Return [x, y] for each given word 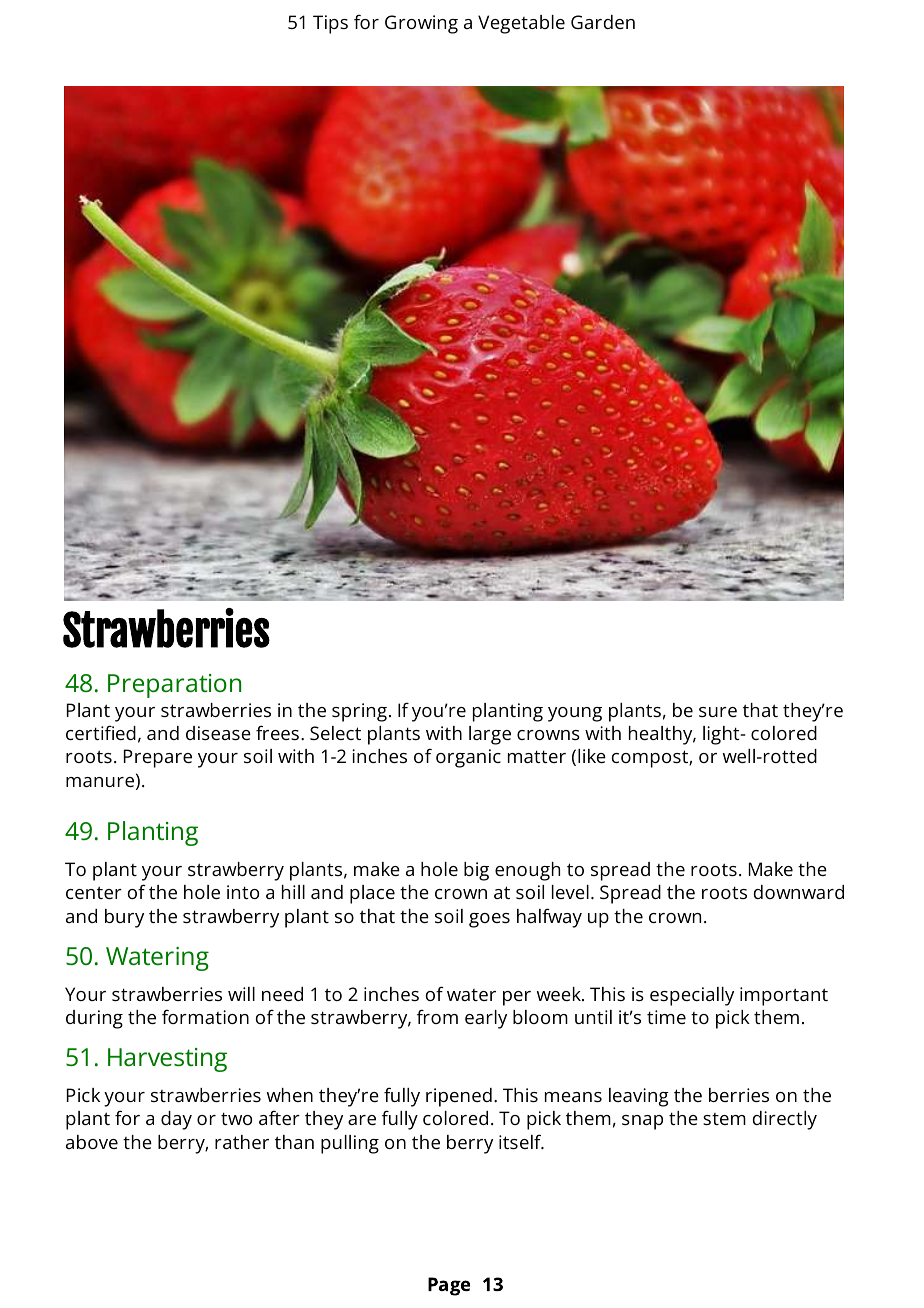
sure [718, 712]
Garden [603, 22]
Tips [330, 24]
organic [468, 758]
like [592, 756]
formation [205, 1016]
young [575, 714]
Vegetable [521, 24]
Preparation [174, 686]
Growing [421, 24]
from [437, 1016]
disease [218, 733]
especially [692, 996]
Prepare [158, 758]
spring [359, 712]
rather [242, 1142]
